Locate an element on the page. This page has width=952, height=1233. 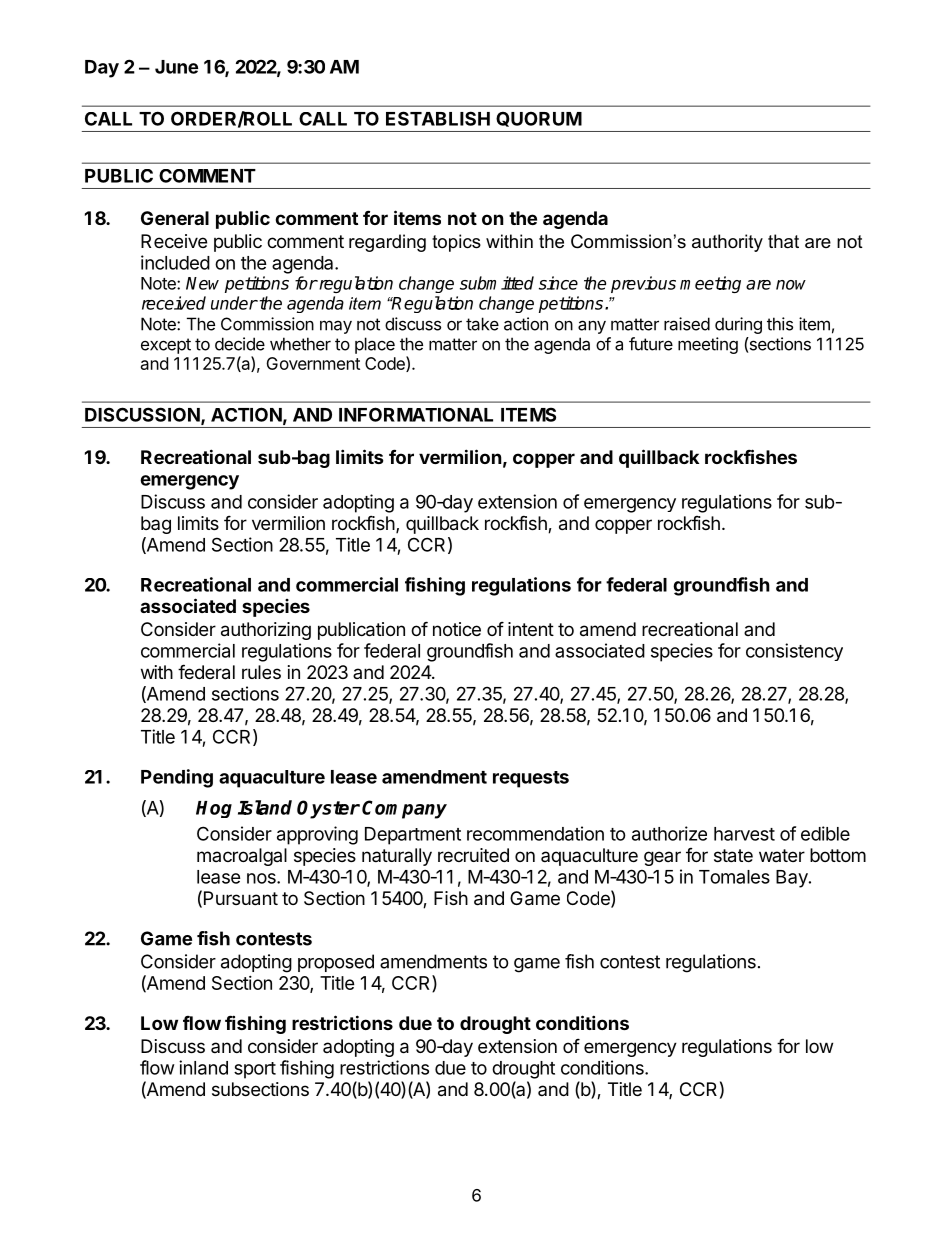
ESTABLISH is located at coordinates (438, 118).
